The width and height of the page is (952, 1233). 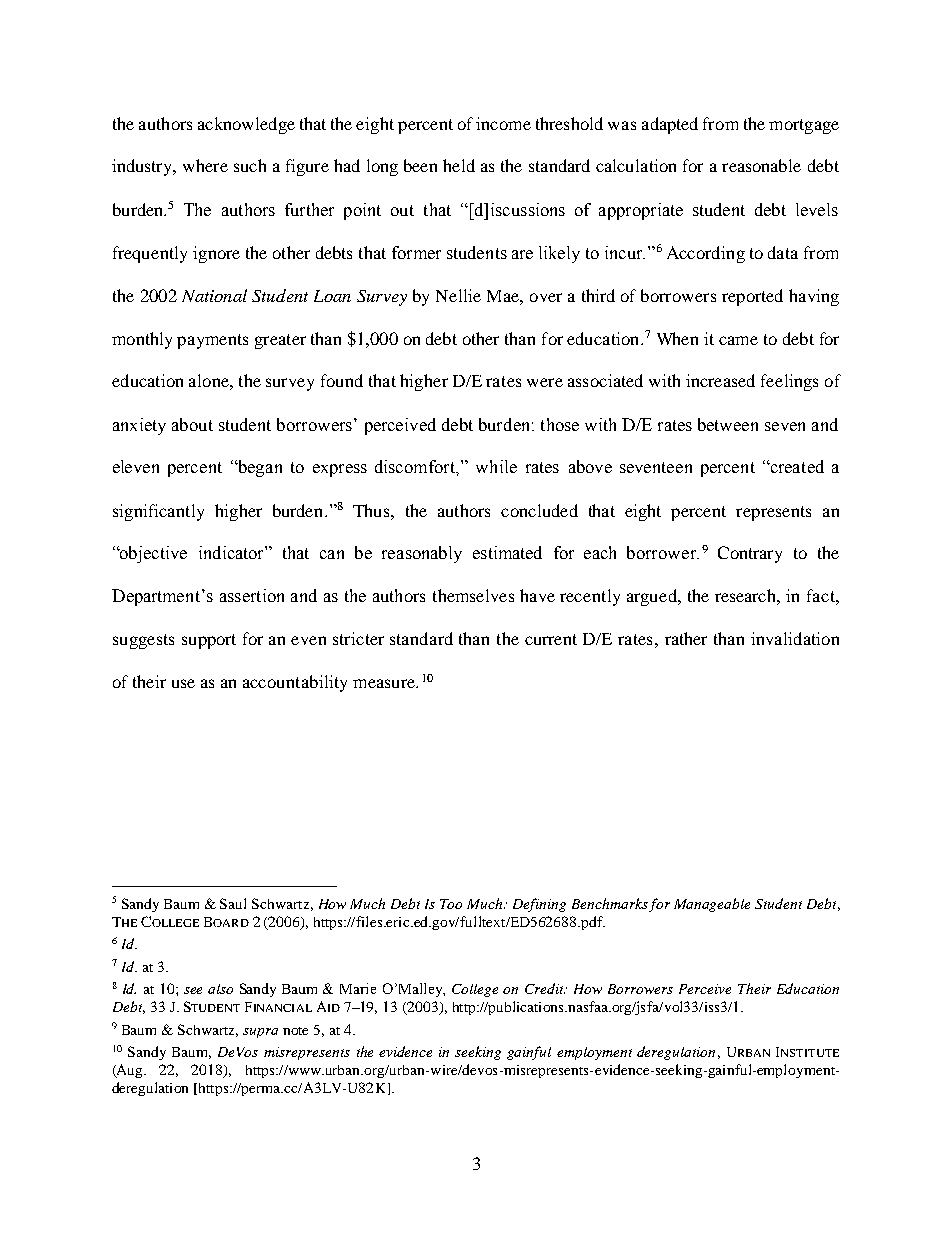 What do you see at coordinates (212, 341) in the page?
I see `payments` at bounding box center [212, 341].
